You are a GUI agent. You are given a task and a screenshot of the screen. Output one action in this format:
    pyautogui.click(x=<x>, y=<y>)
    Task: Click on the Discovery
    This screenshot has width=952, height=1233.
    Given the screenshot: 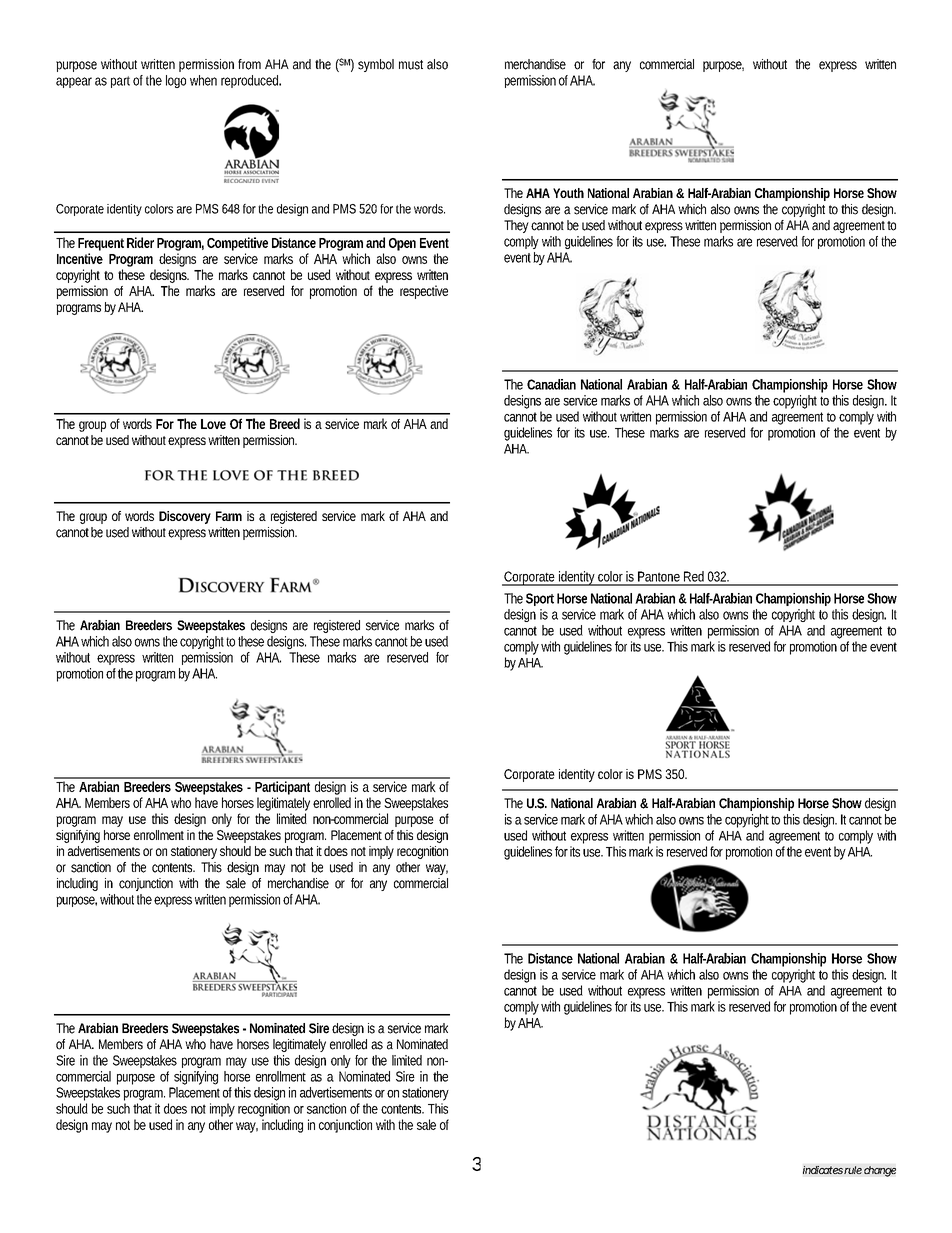 What is the action you would take?
    pyautogui.click(x=185, y=517)
